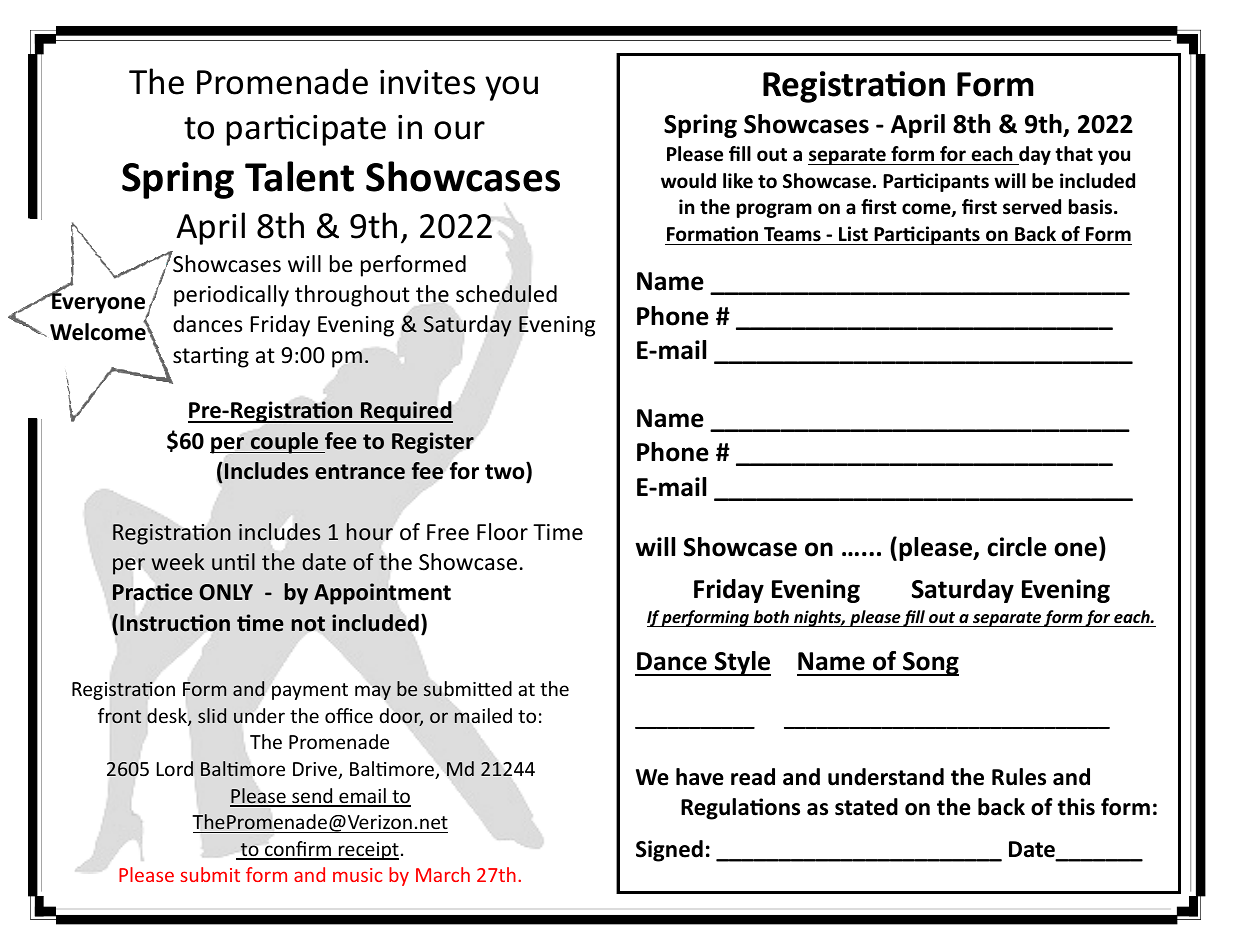  Describe the element at coordinates (285, 443) in the image. I see `couple` at that location.
